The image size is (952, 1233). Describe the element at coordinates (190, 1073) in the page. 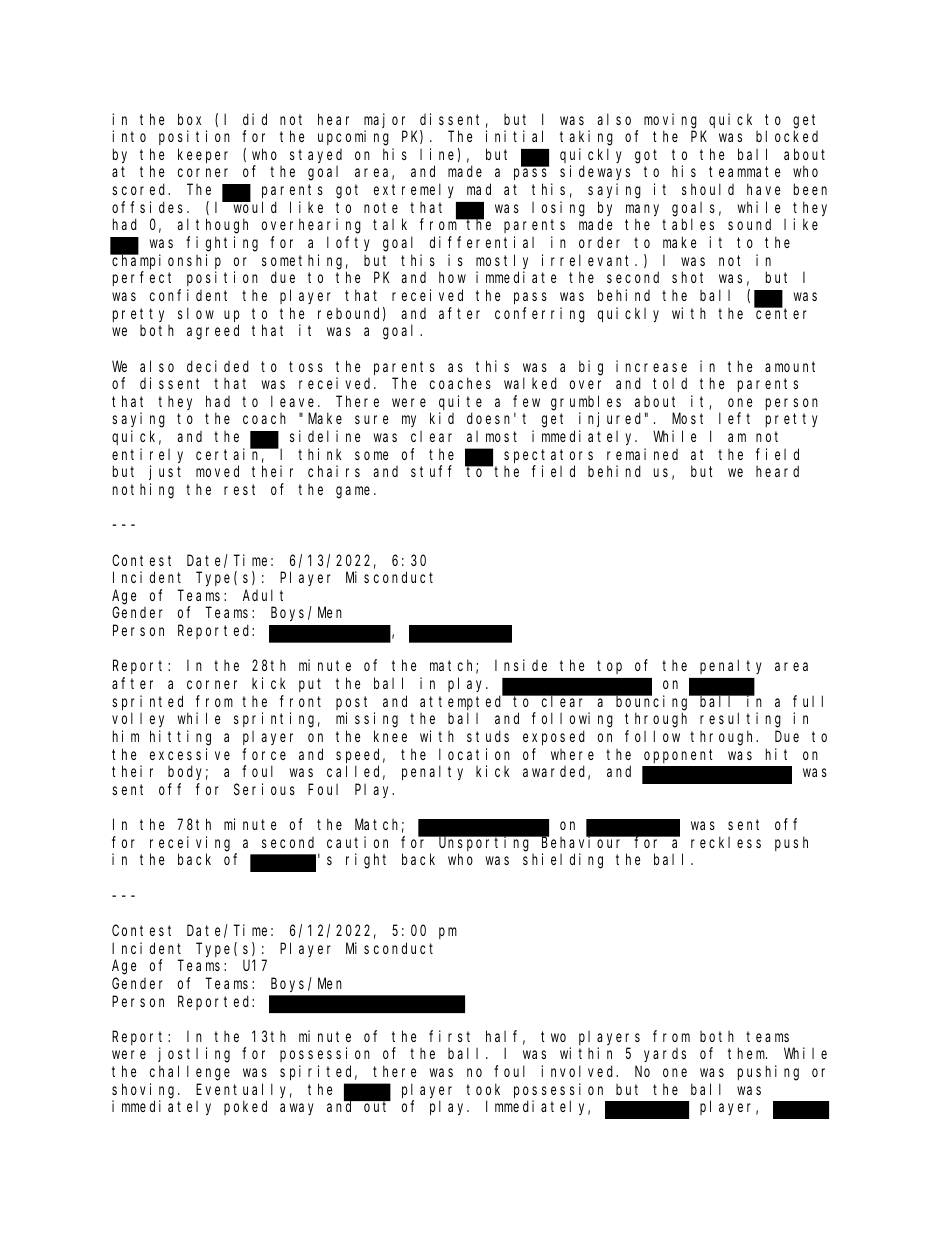

I see `challenge` at that location.
